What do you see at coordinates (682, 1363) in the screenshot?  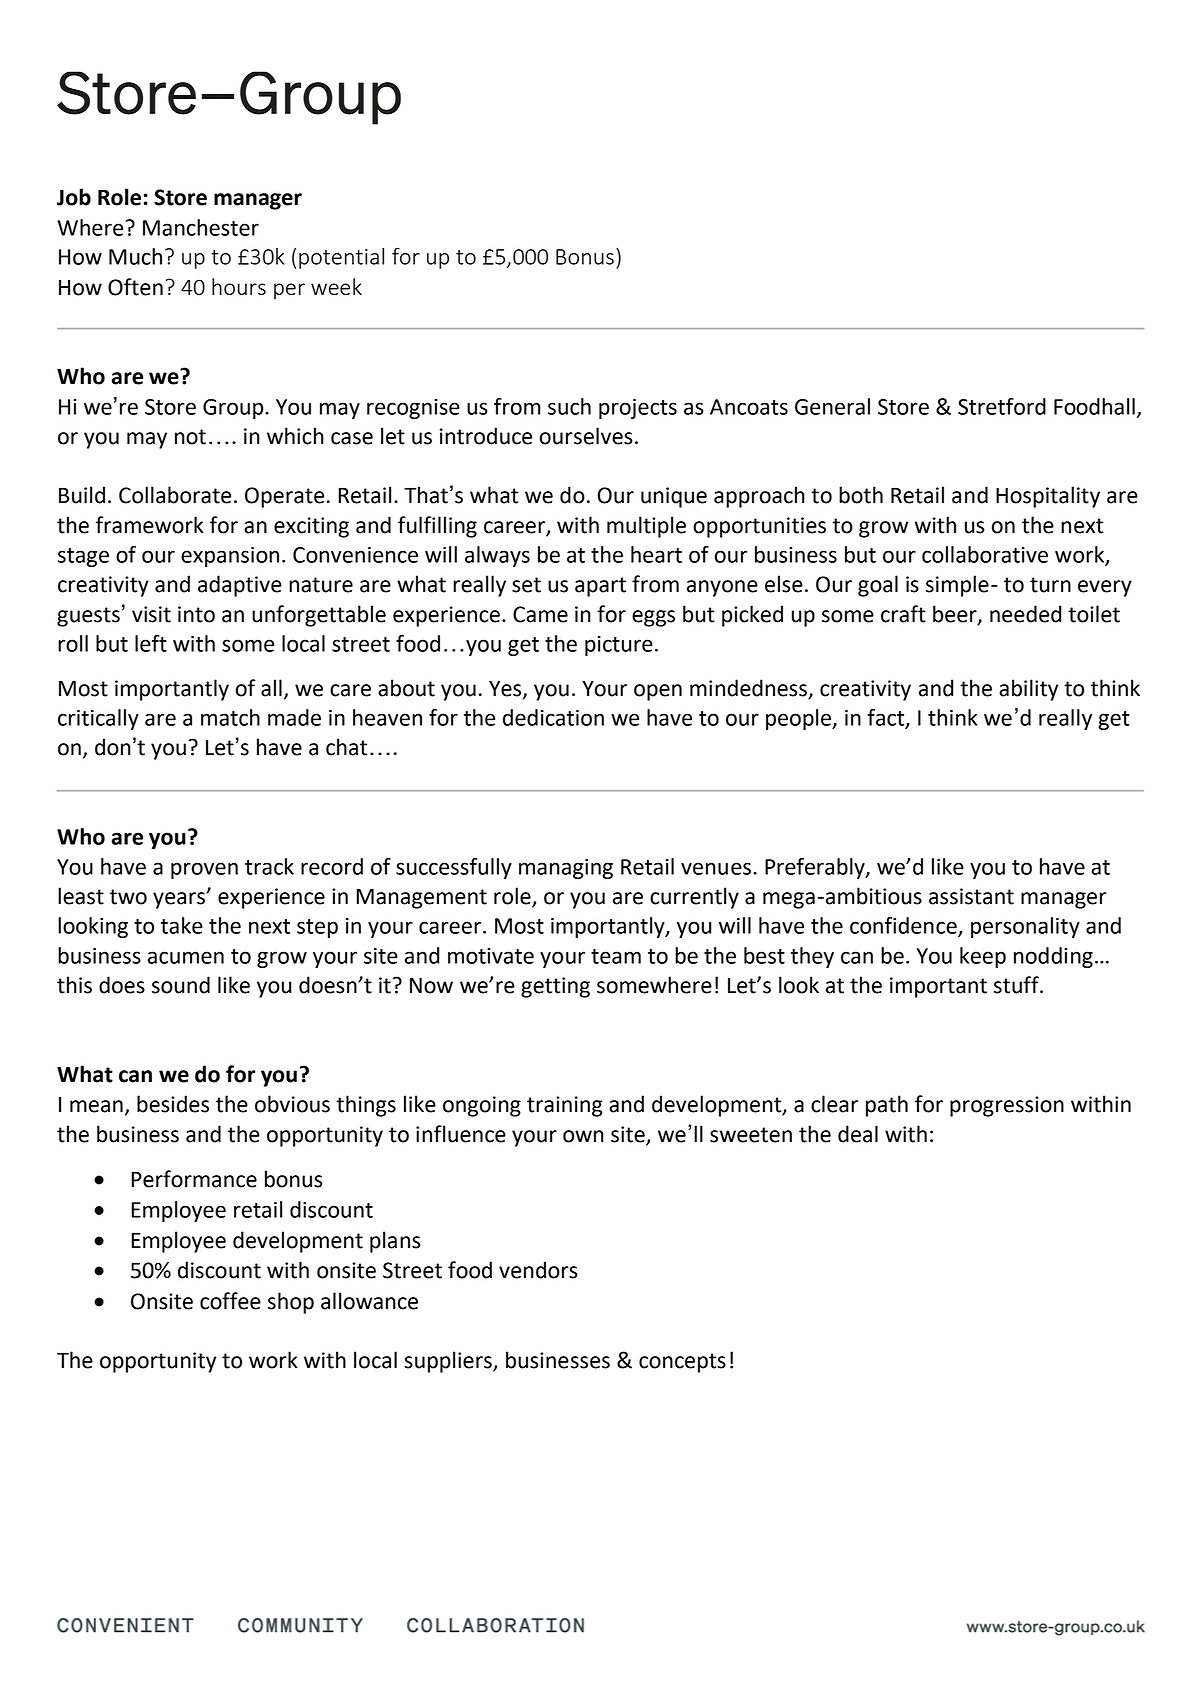 I see `concepts` at bounding box center [682, 1363].
